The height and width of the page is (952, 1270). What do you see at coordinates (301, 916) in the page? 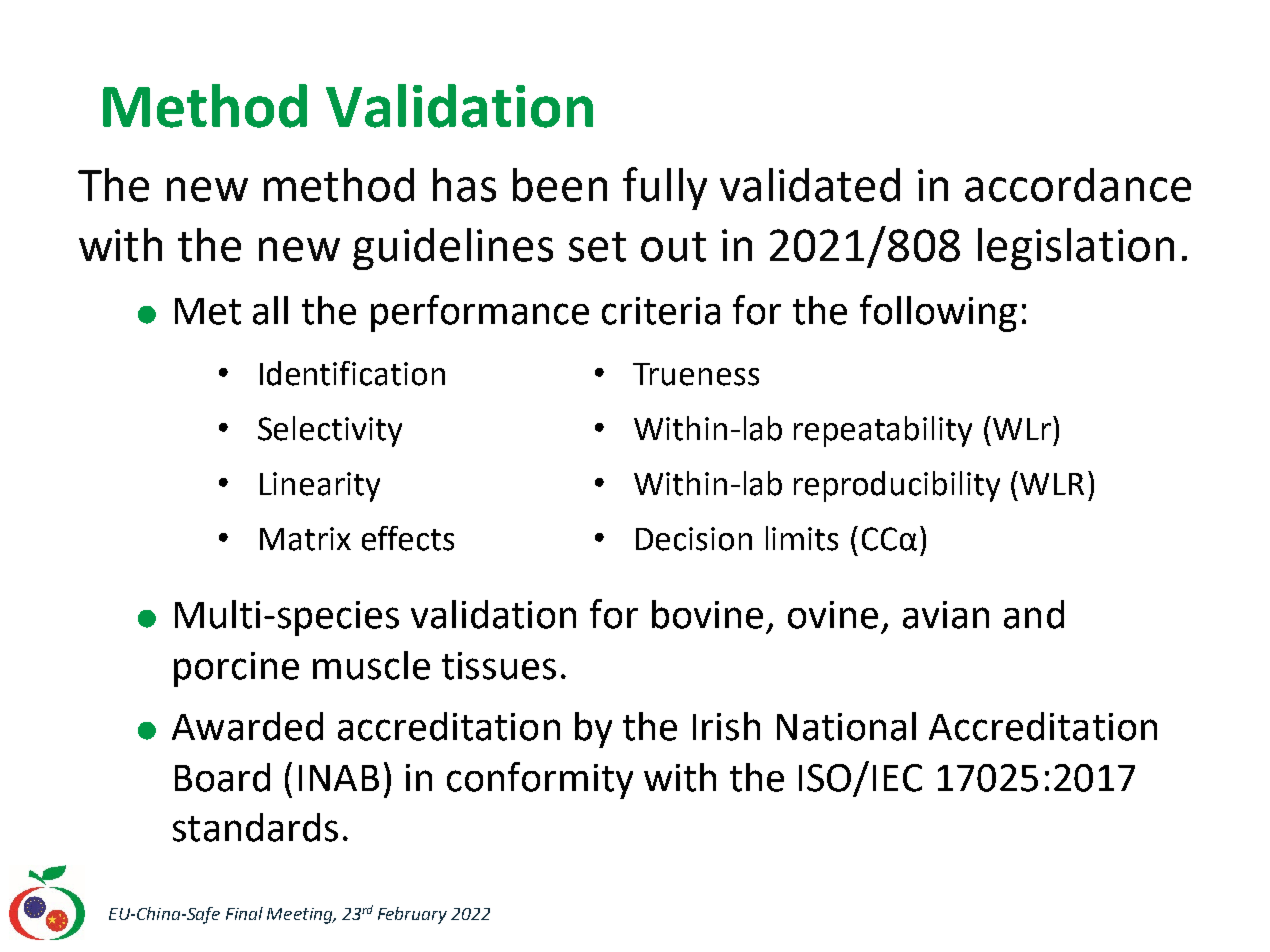
I see `Meeting` at bounding box center [301, 916].
